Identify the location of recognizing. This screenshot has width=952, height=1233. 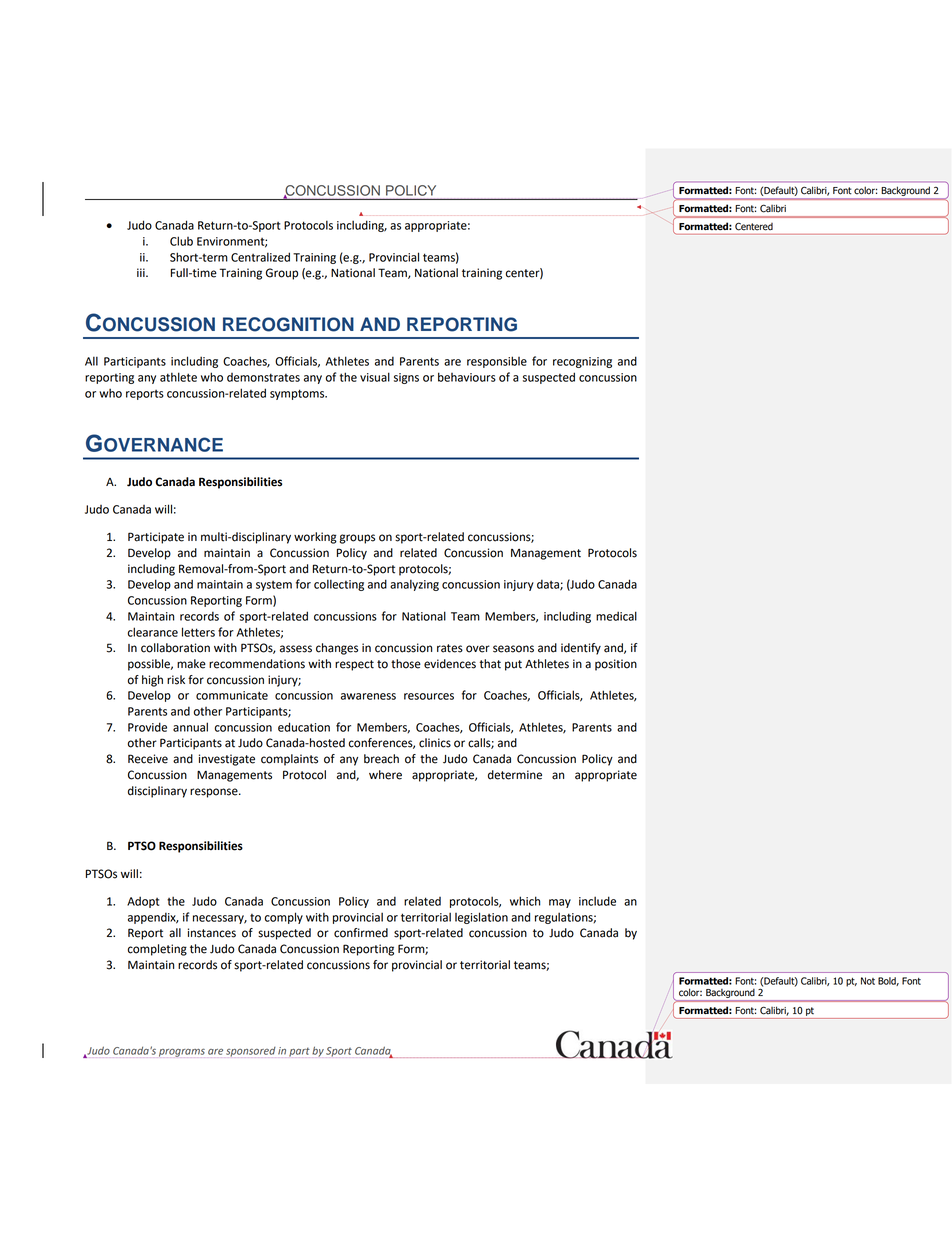
(582, 362).
